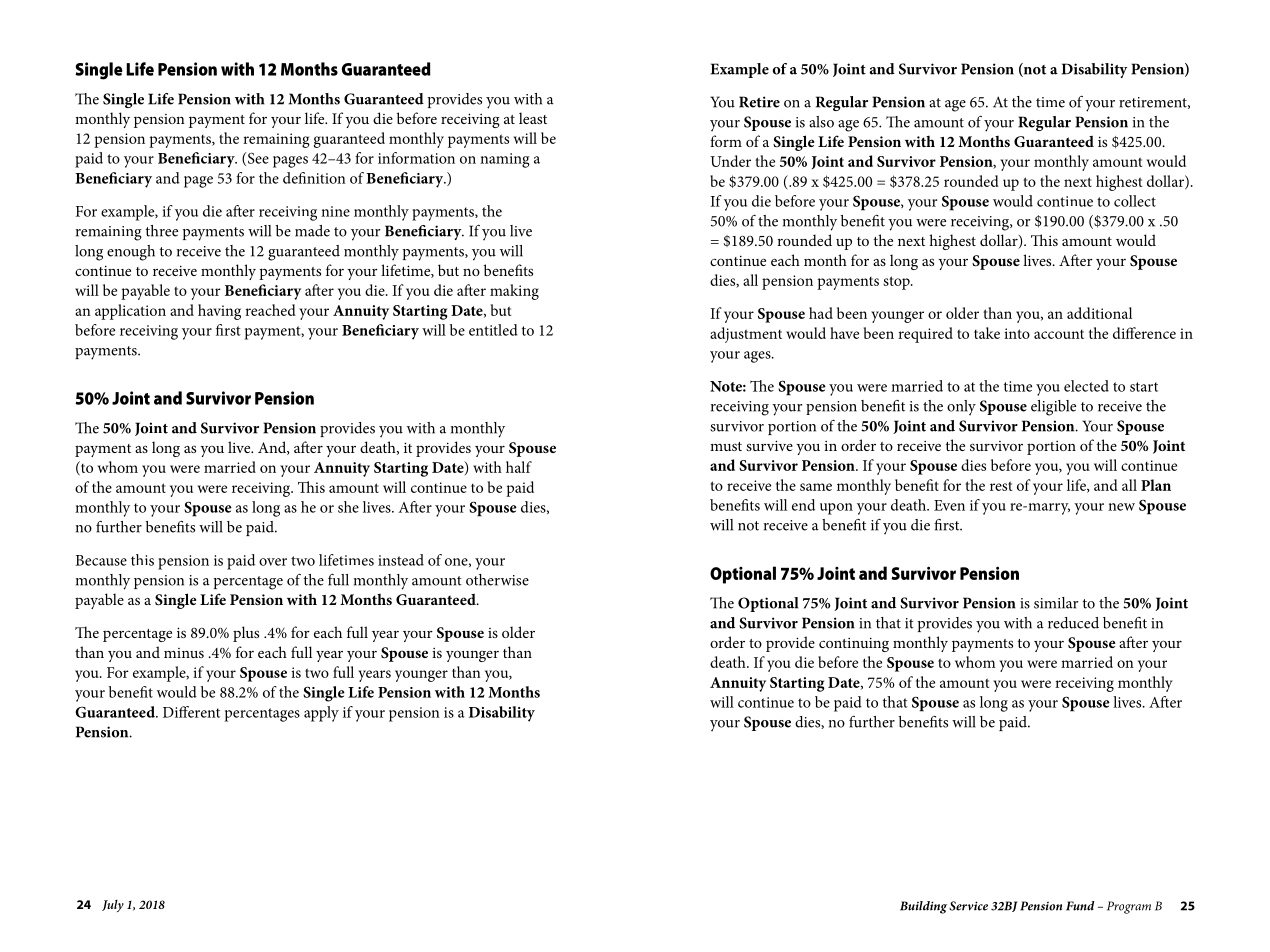 The width and height of the document is (1270, 952). I want to click on Building, so click(923, 907).
